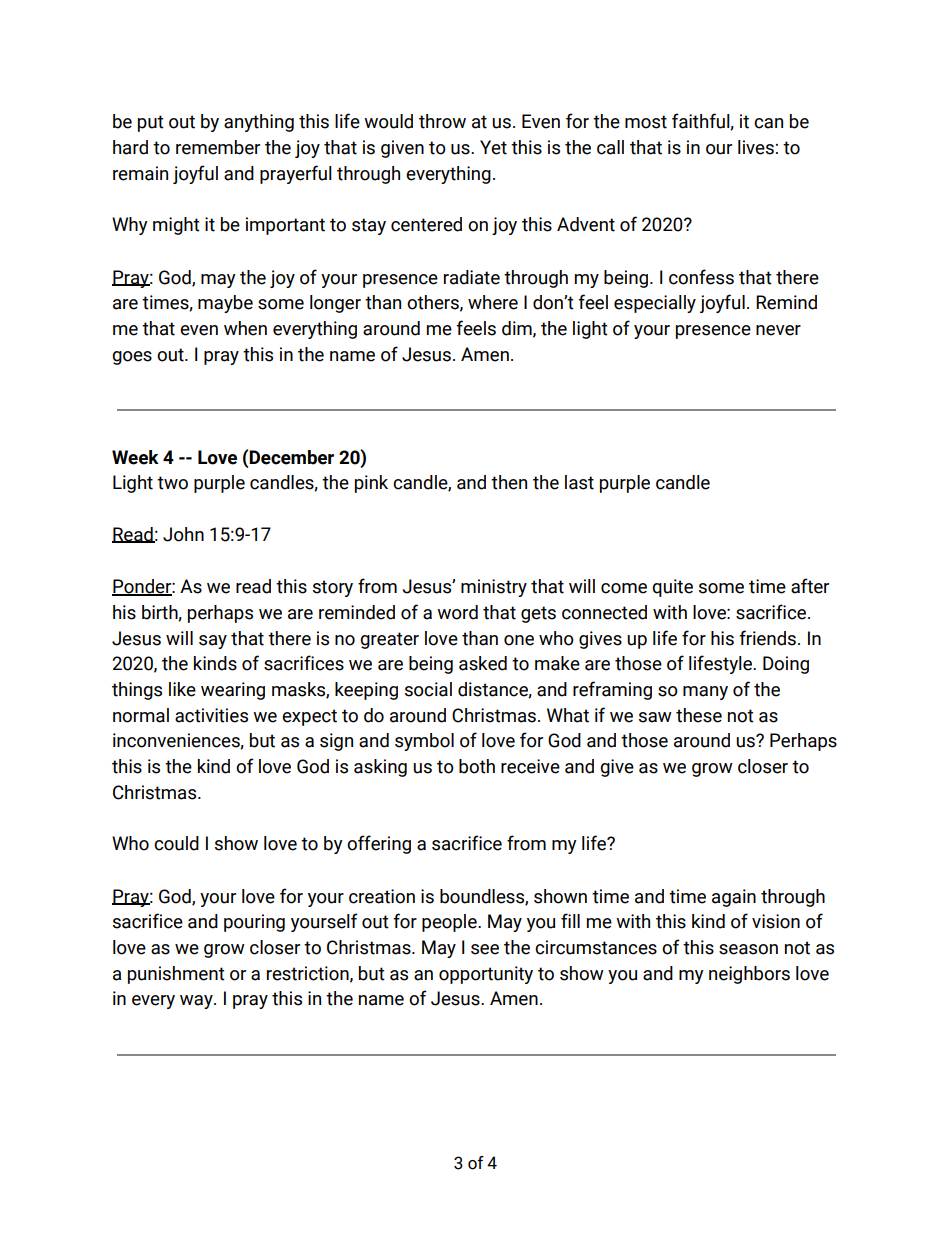  What do you see at coordinates (493, 147) in the screenshot?
I see `Yet` at bounding box center [493, 147].
